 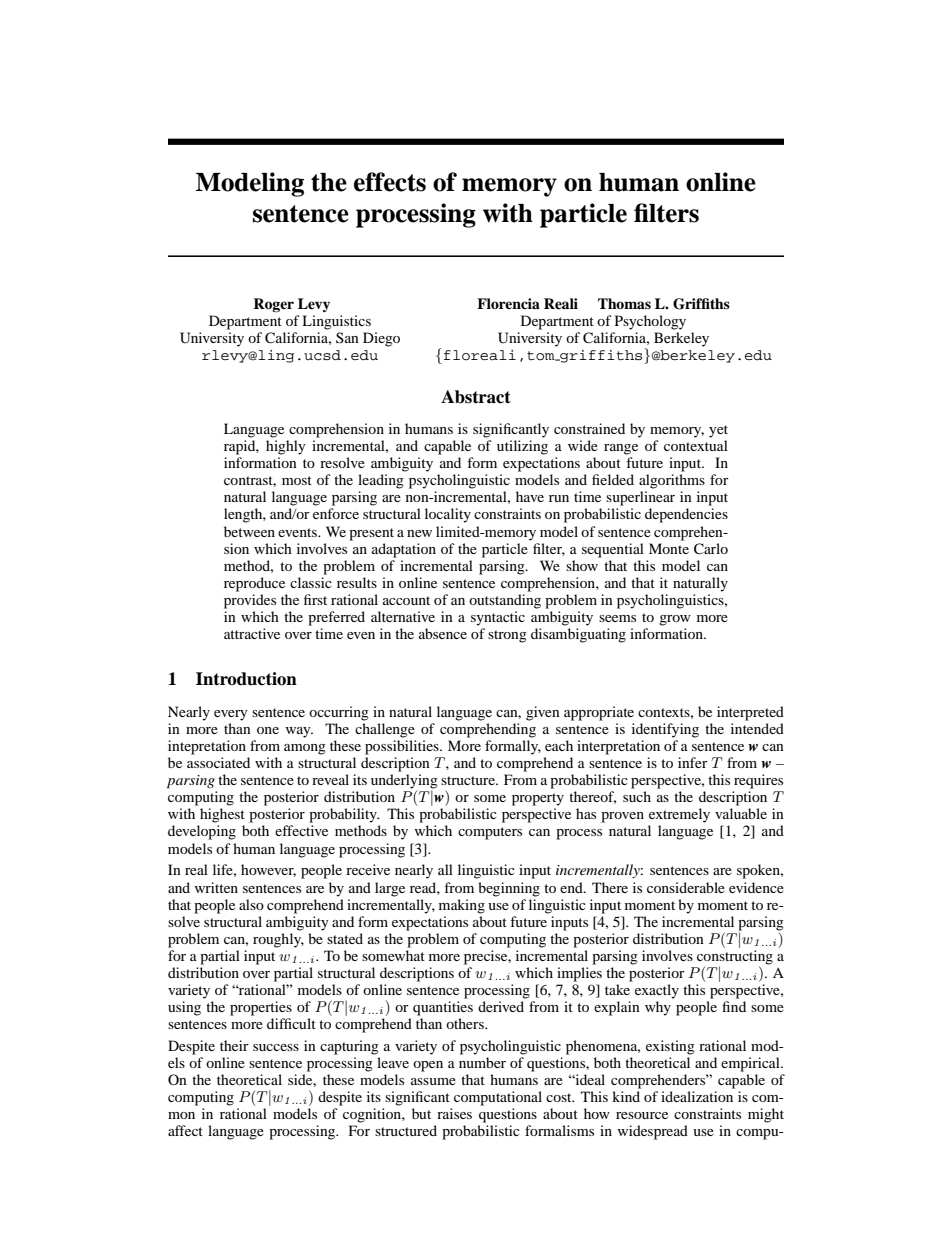 I want to click on Roger, so click(x=273, y=305).
